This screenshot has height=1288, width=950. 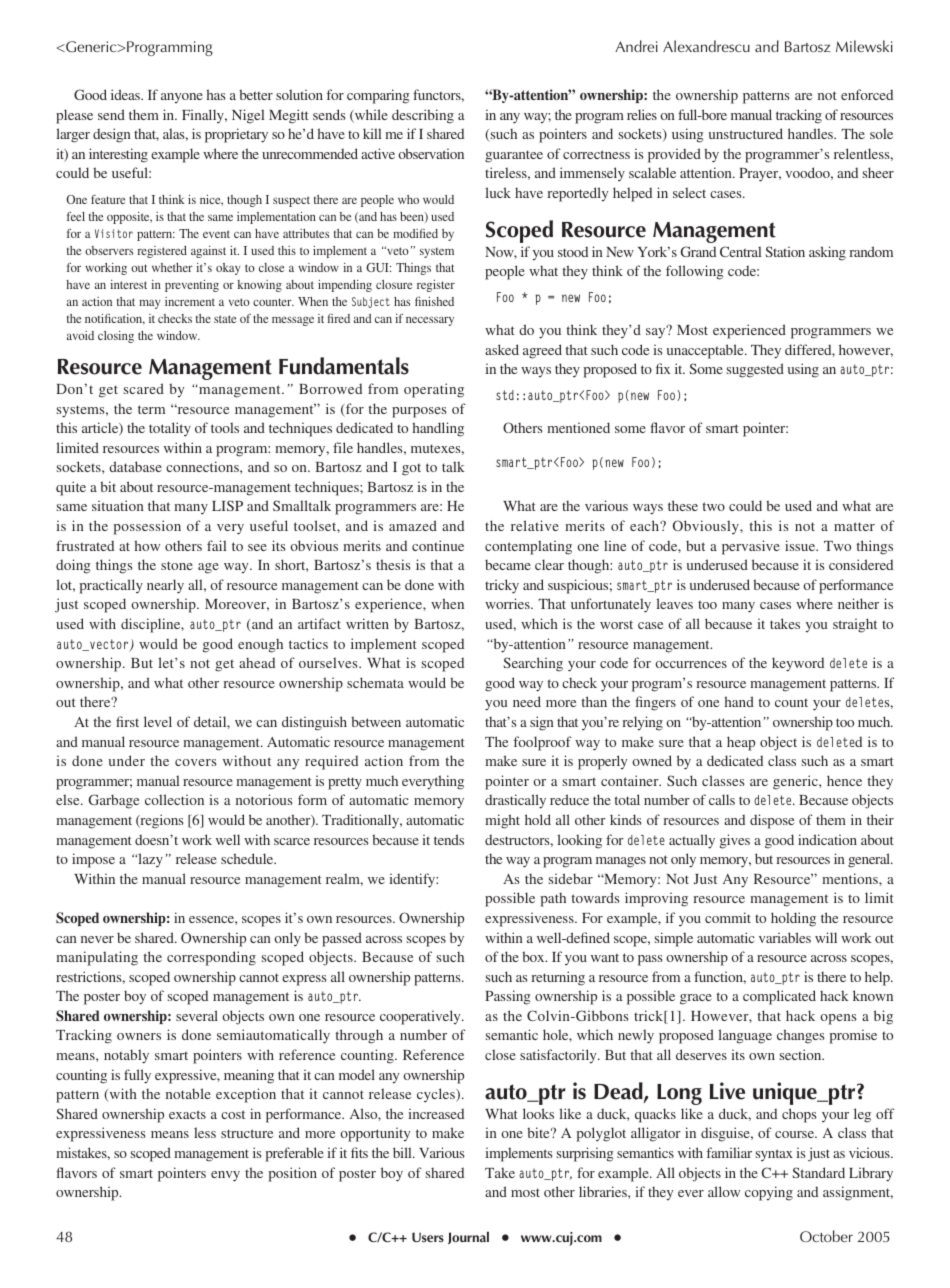 What do you see at coordinates (182, 98) in the screenshot?
I see `anyone` at bounding box center [182, 98].
